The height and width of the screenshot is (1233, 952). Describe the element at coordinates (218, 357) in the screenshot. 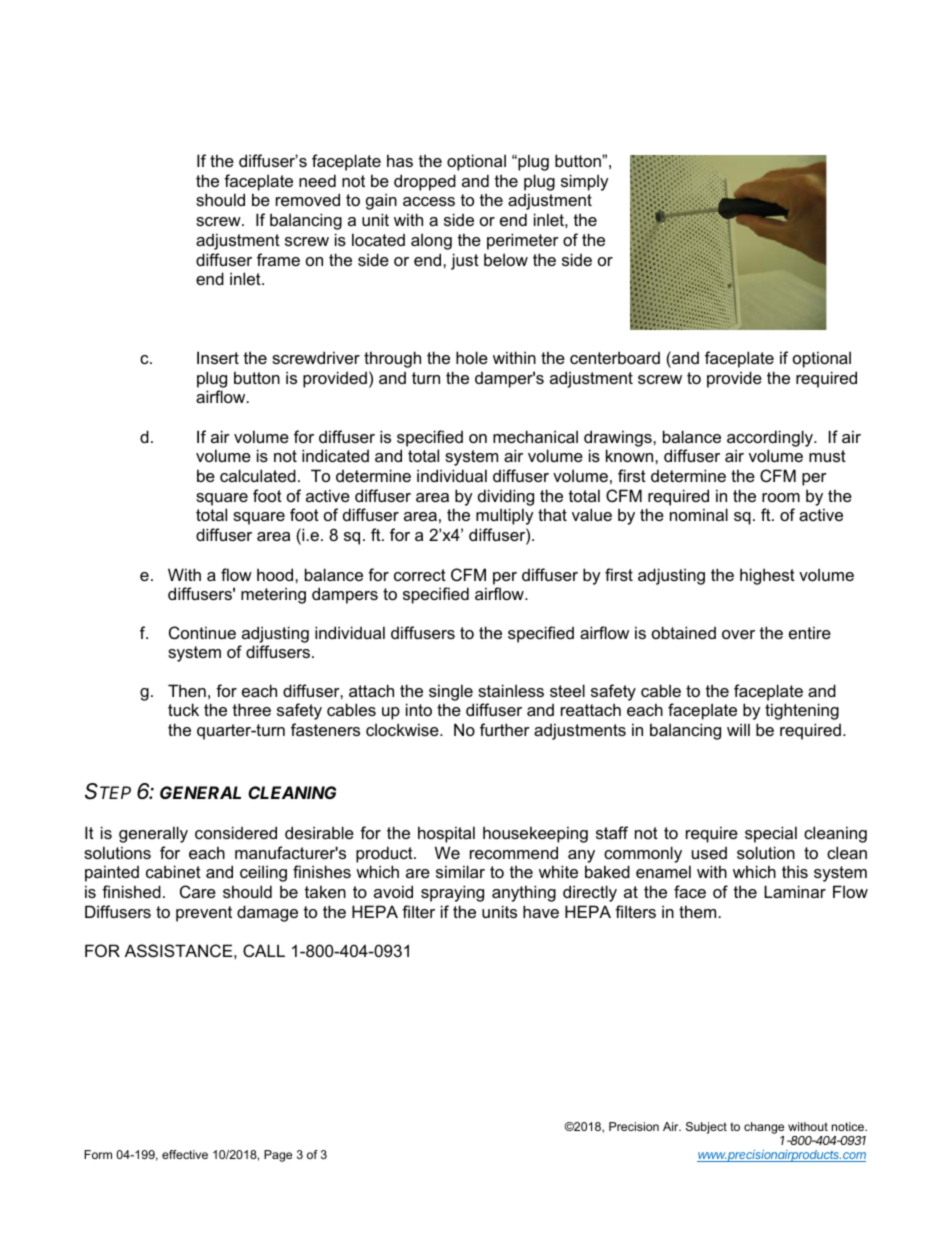

I see `Insert` at that location.
